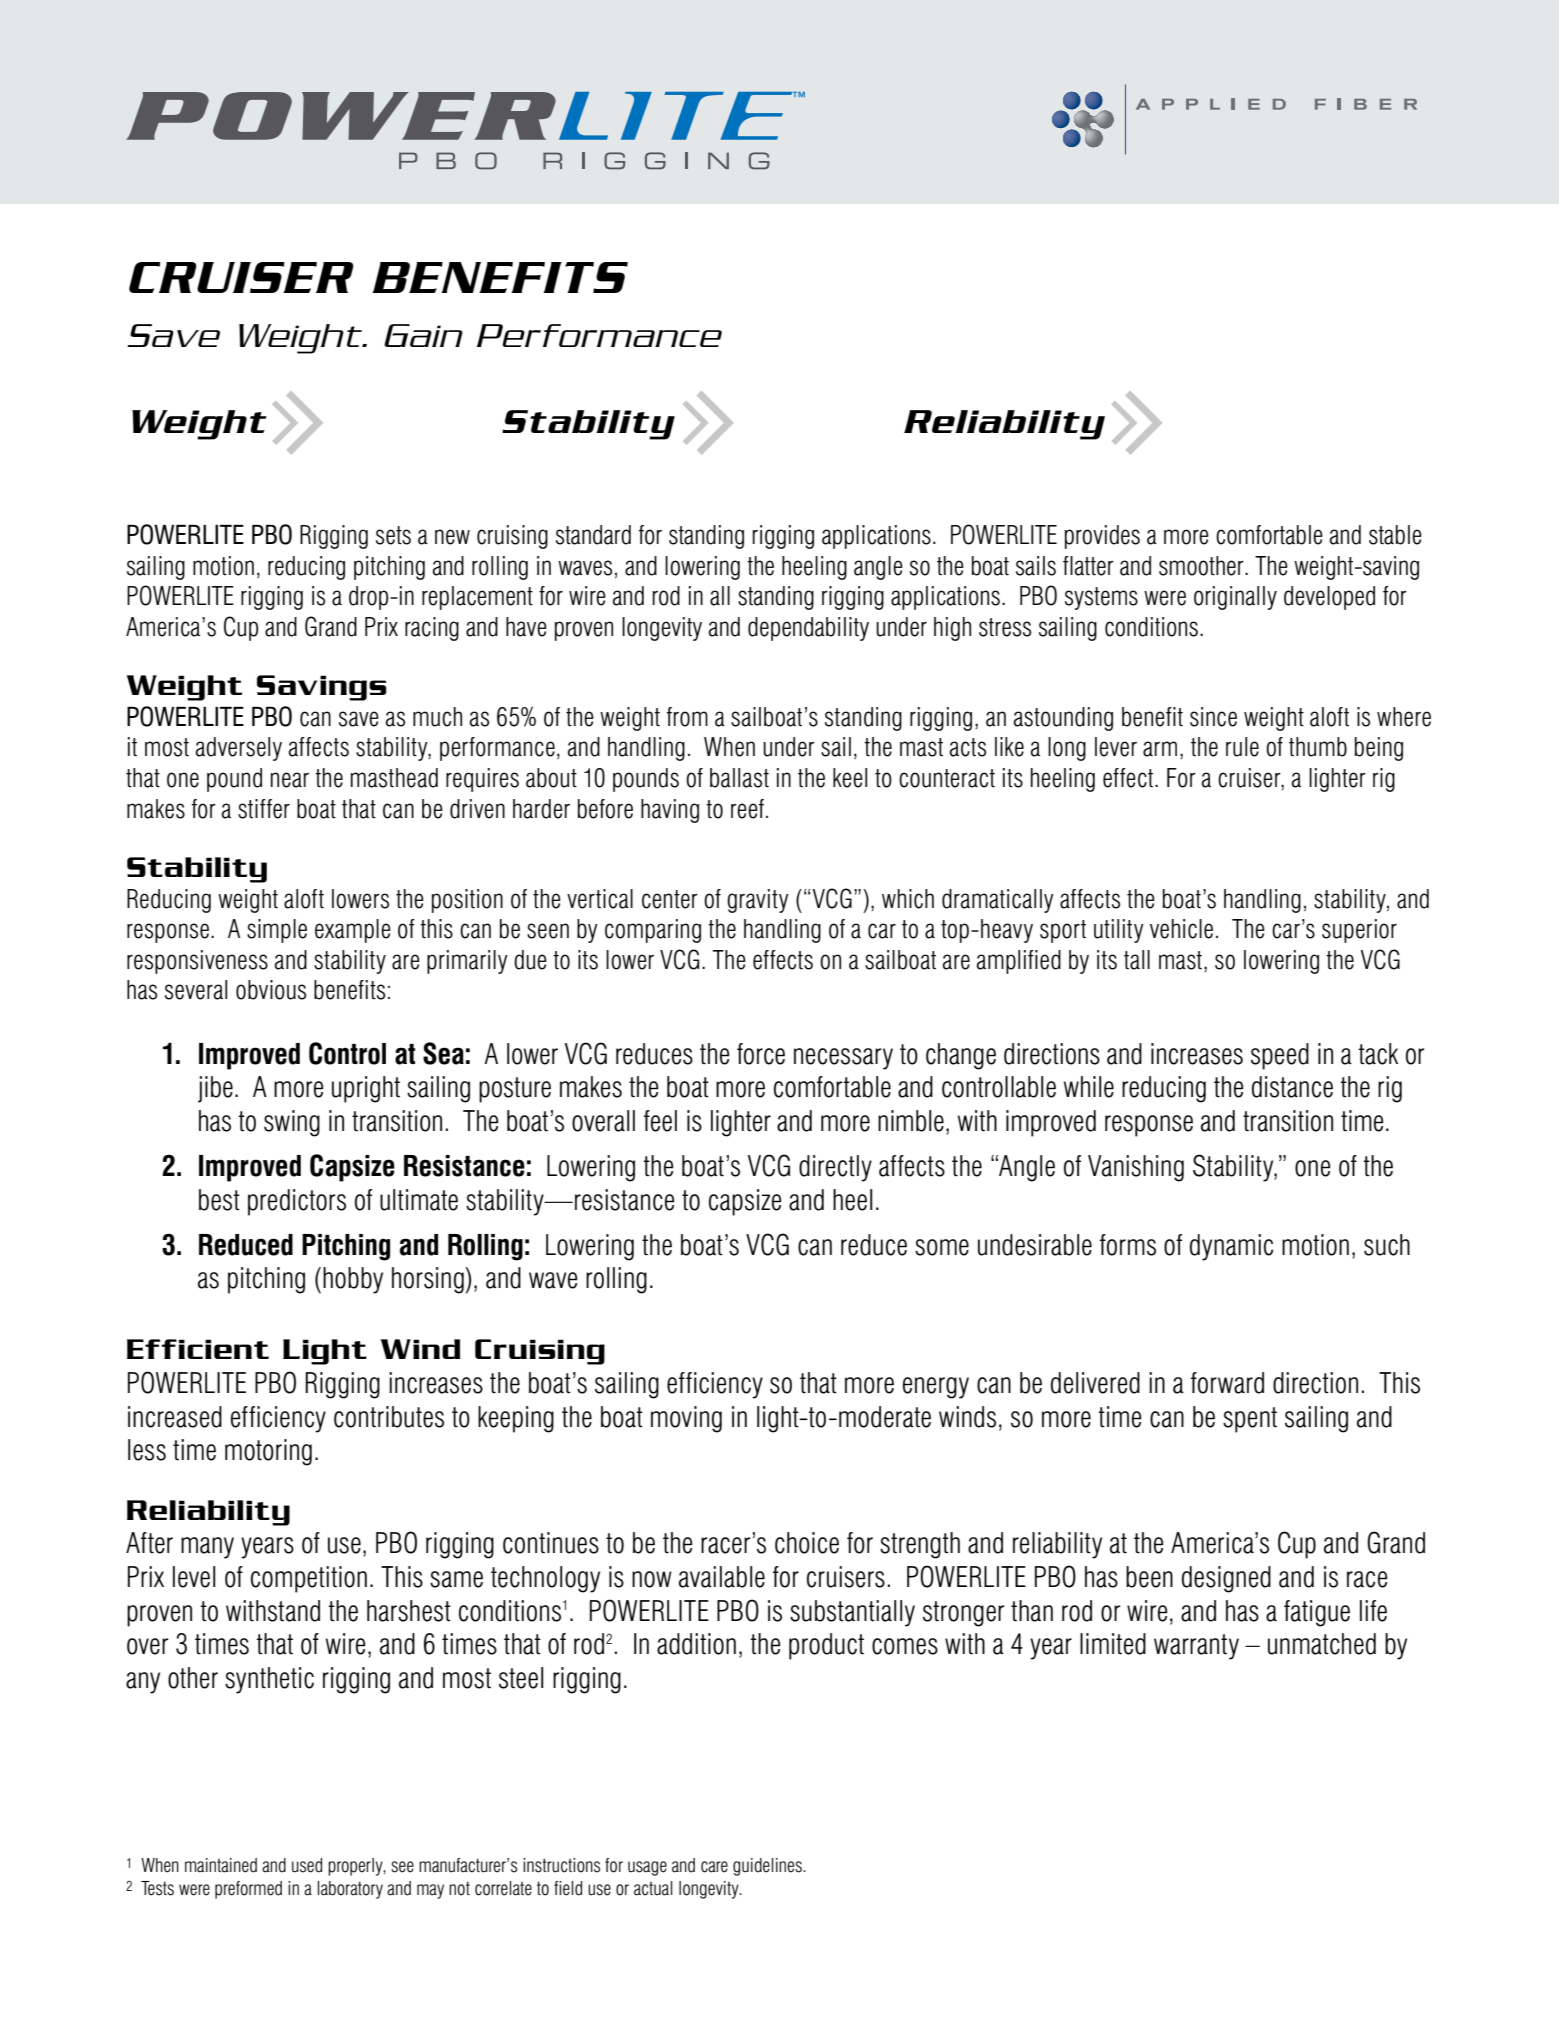  What do you see at coordinates (768, 1867) in the image?
I see `guidelines` at bounding box center [768, 1867].
